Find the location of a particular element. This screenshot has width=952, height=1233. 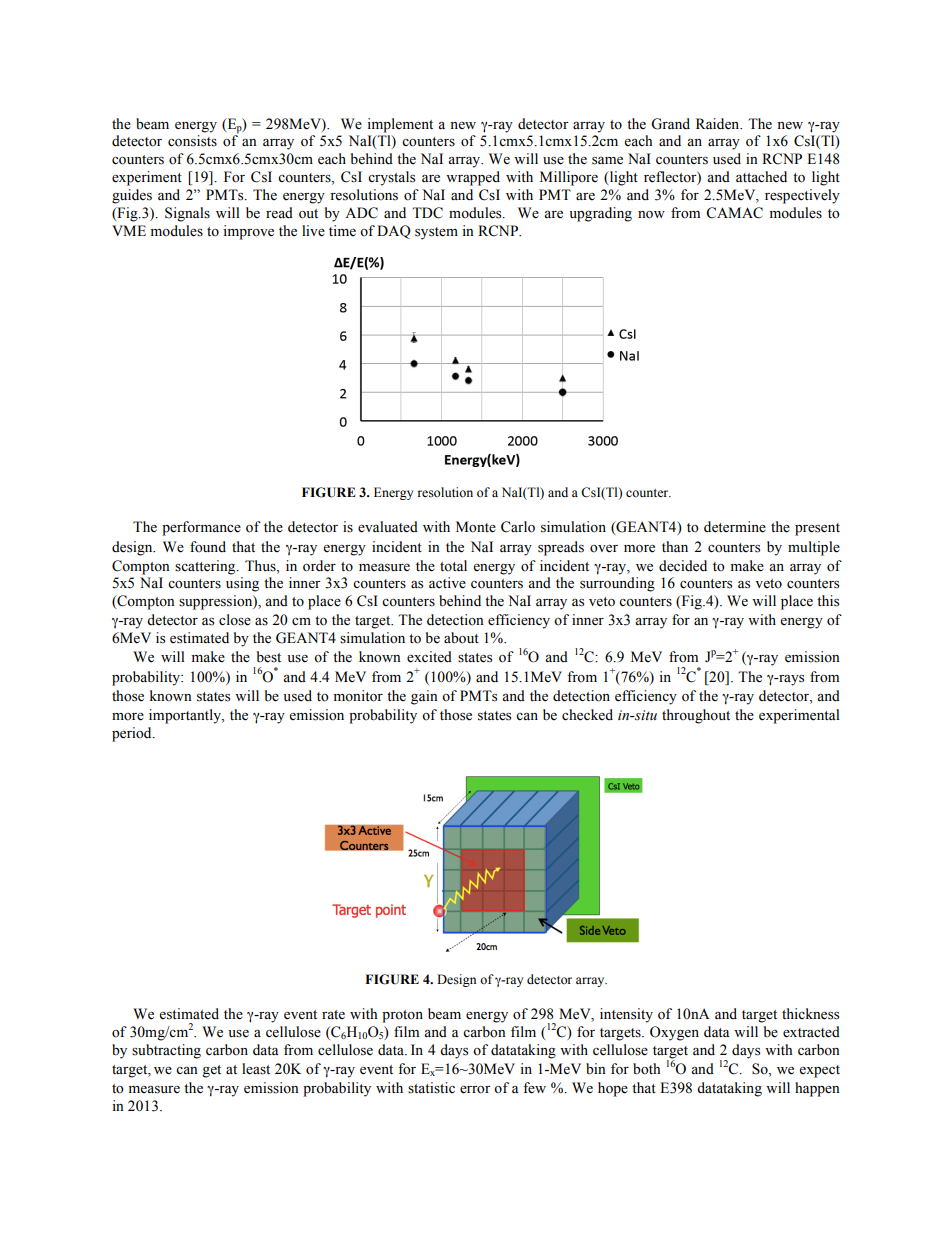

Monte is located at coordinates (476, 527).
